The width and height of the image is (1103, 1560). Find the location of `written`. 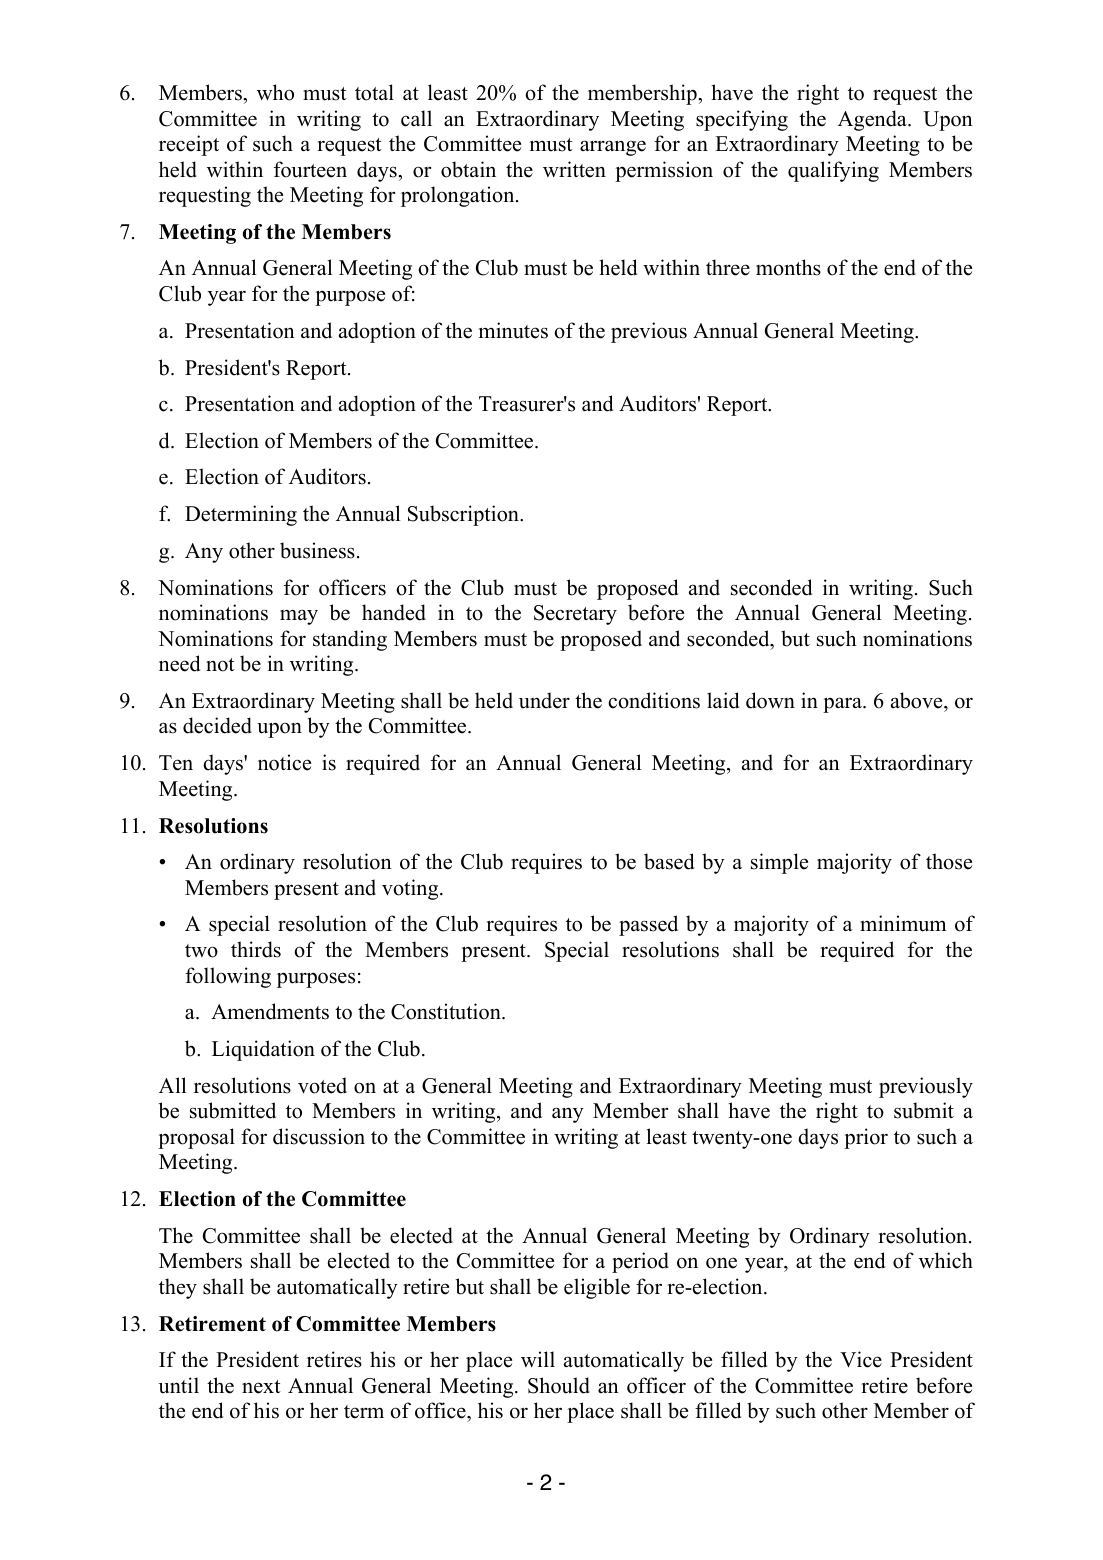

written is located at coordinates (574, 169).
